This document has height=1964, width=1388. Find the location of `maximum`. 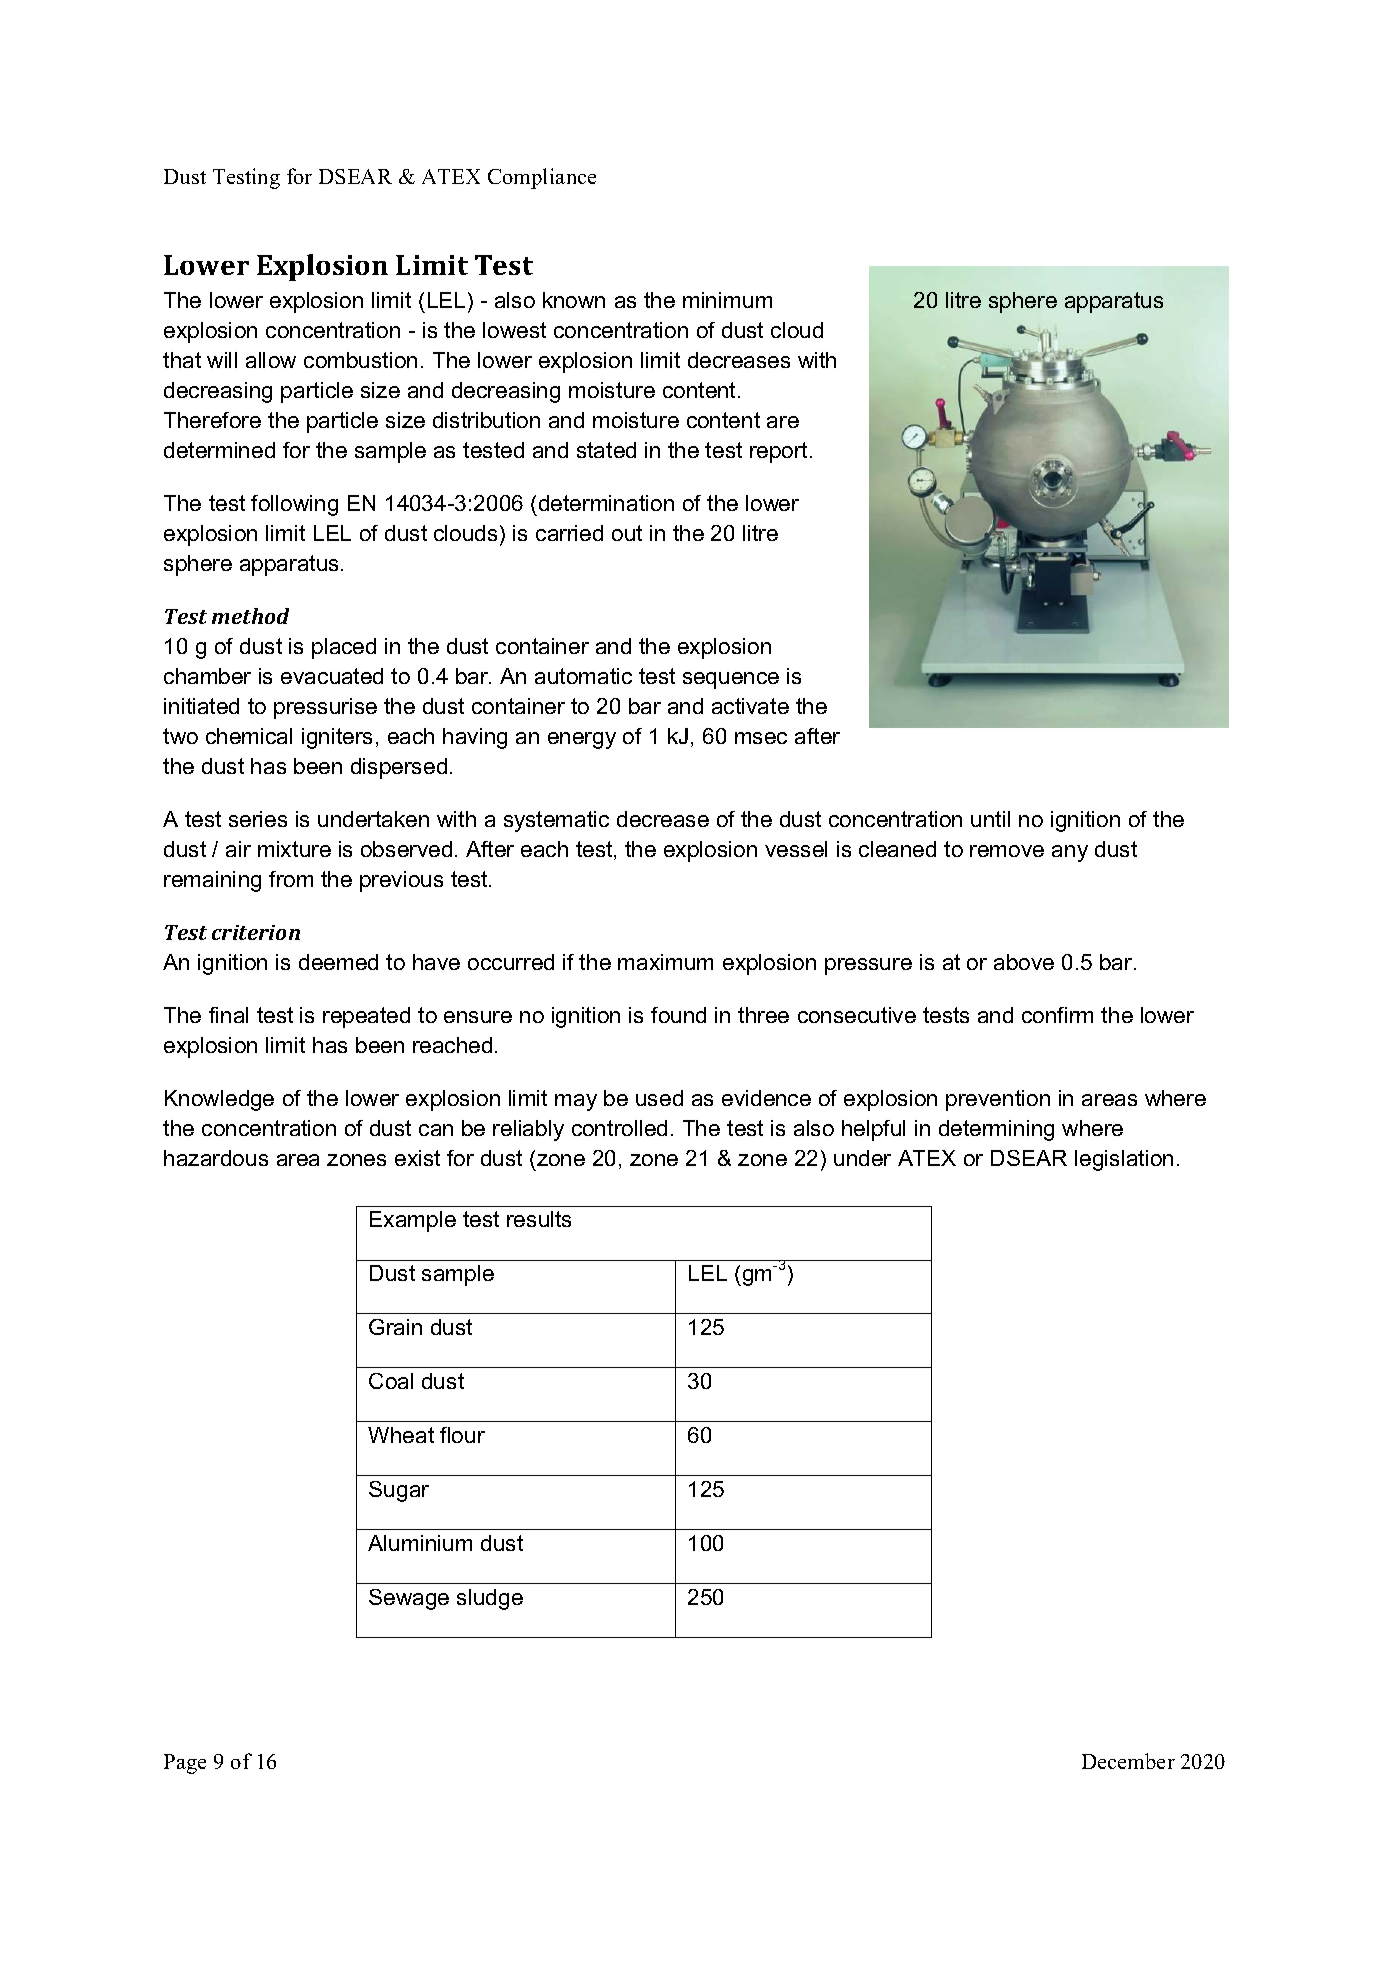

maximum is located at coordinates (665, 962).
